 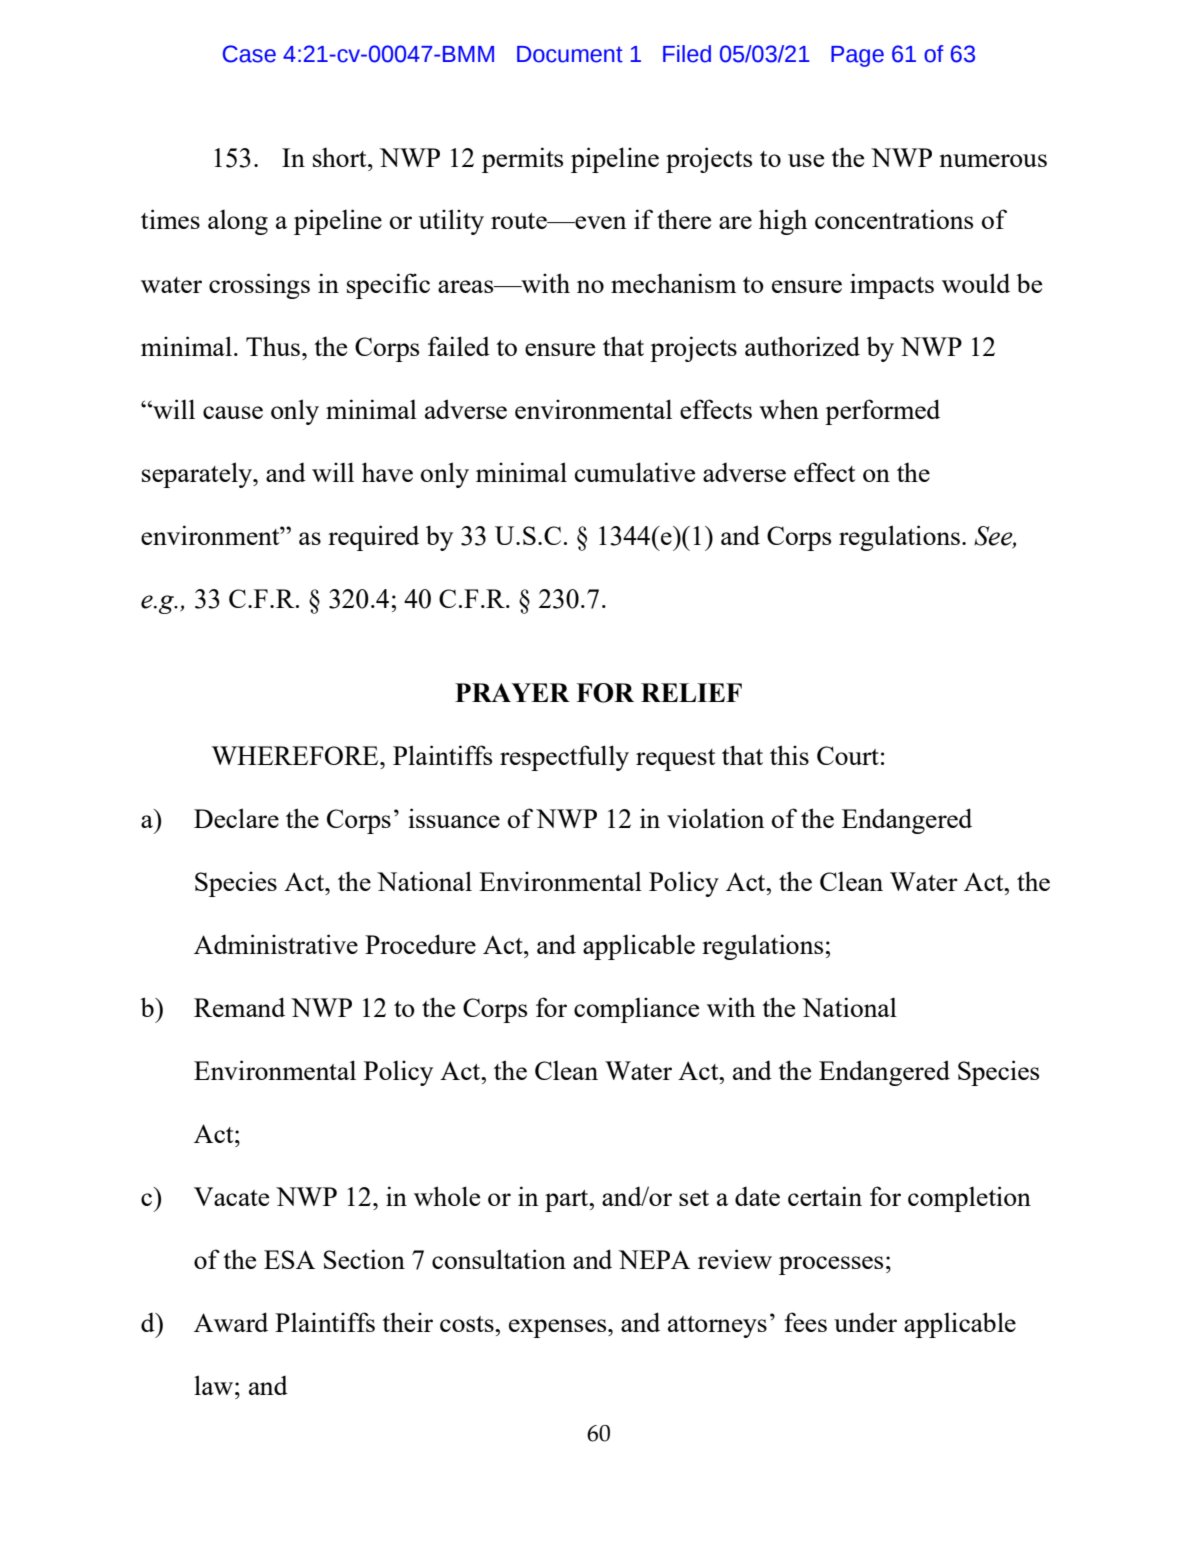 I want to click on consultation, so click(x=499, y=1259).
